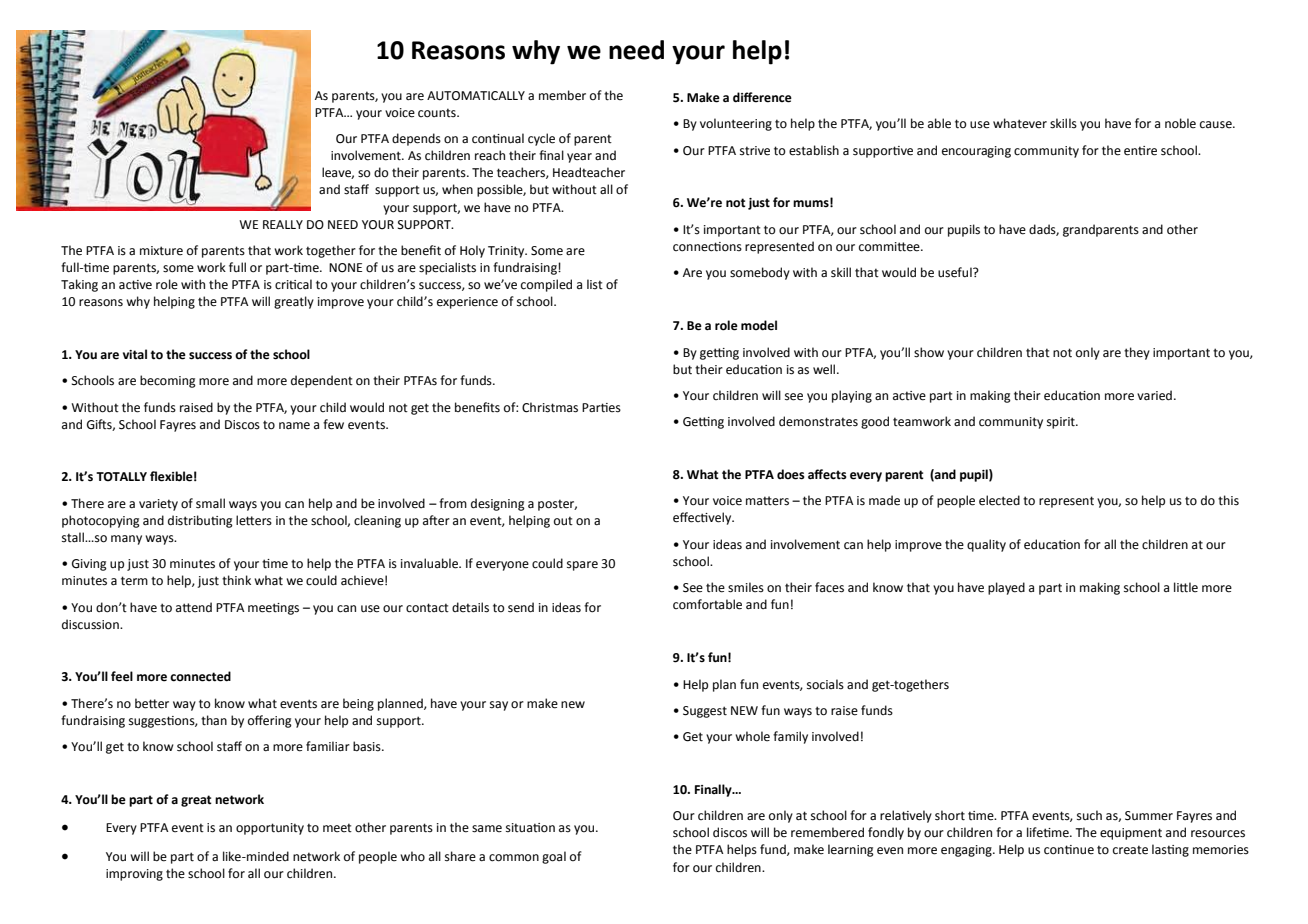  What do you see at coordinates (200, 676) in the page?
I see `connected` at bounding box center [200, 676].
